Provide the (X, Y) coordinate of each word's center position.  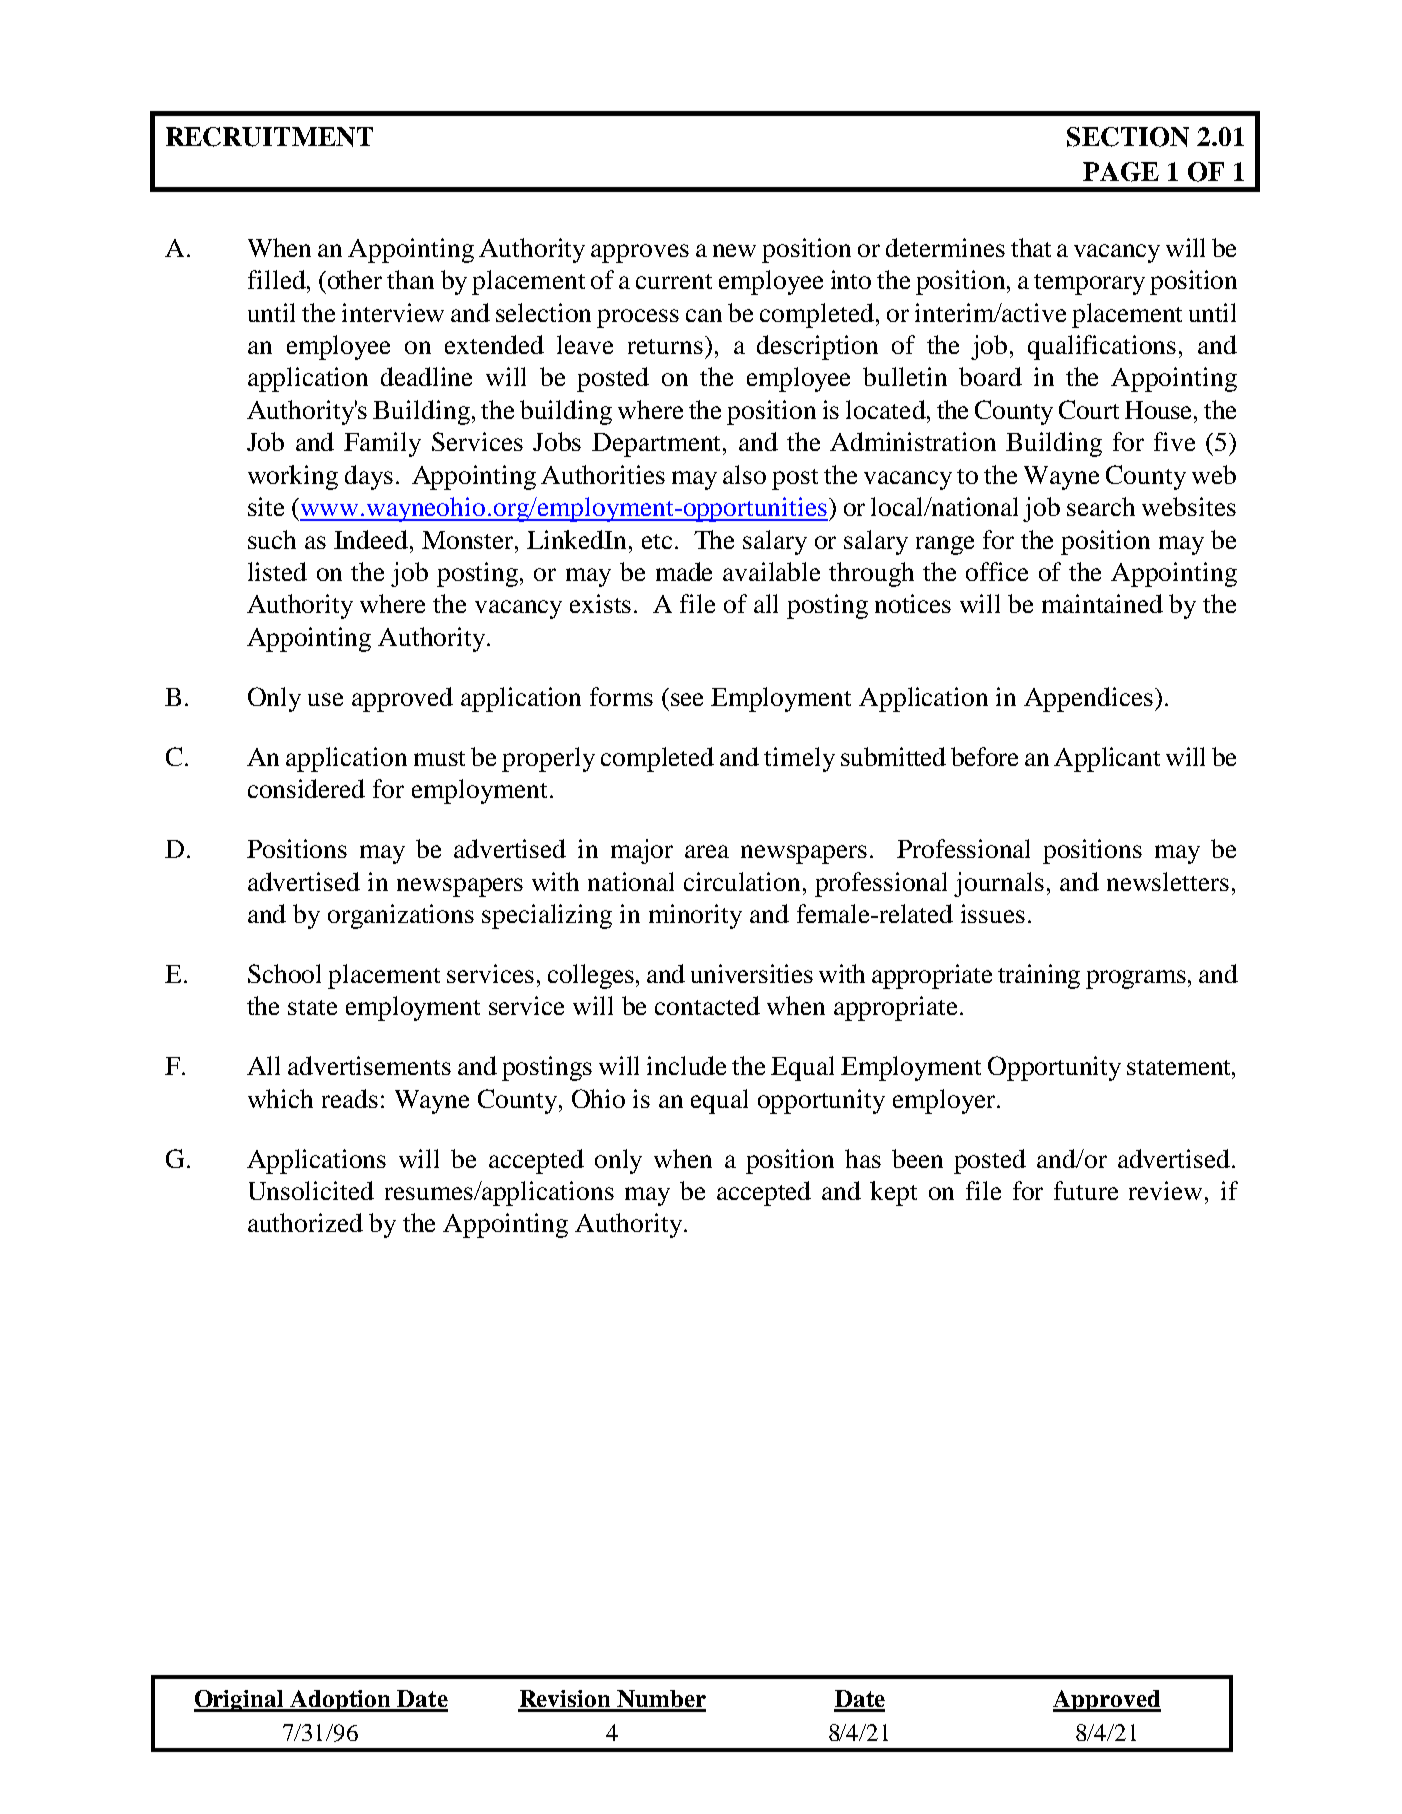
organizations (401, 916)
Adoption (340, 1701)
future (1086, 1190)
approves (640, 253)
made (684, 571)
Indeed (372, 539)
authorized (305, 1222)
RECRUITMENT (269, 137)
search (1101, 506)
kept (893, 1193)
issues (993, 913)
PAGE (1121, 172)
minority (695, 916)
